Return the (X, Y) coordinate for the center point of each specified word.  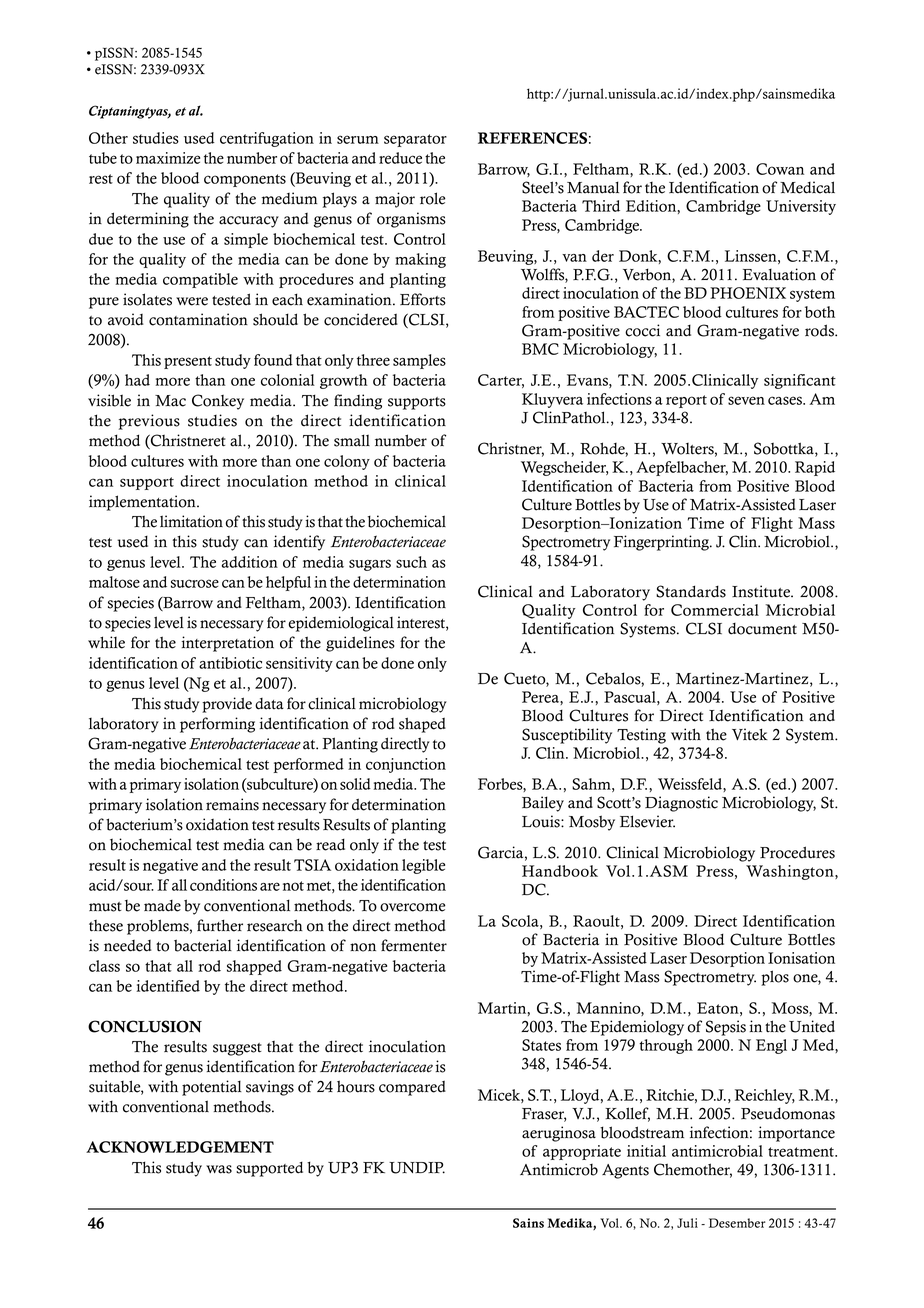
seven (746, 400)
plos (775, 978)
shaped (422, 725)
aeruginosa (559, 1134)
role (433, 198)
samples (419, 361)
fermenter (414, 945)
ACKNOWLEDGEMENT (180, 1147)
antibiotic (230, 663)
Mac (170, 401)
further (220, 925)
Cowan (780, 169)
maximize (168, 158)
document (762, 629)
